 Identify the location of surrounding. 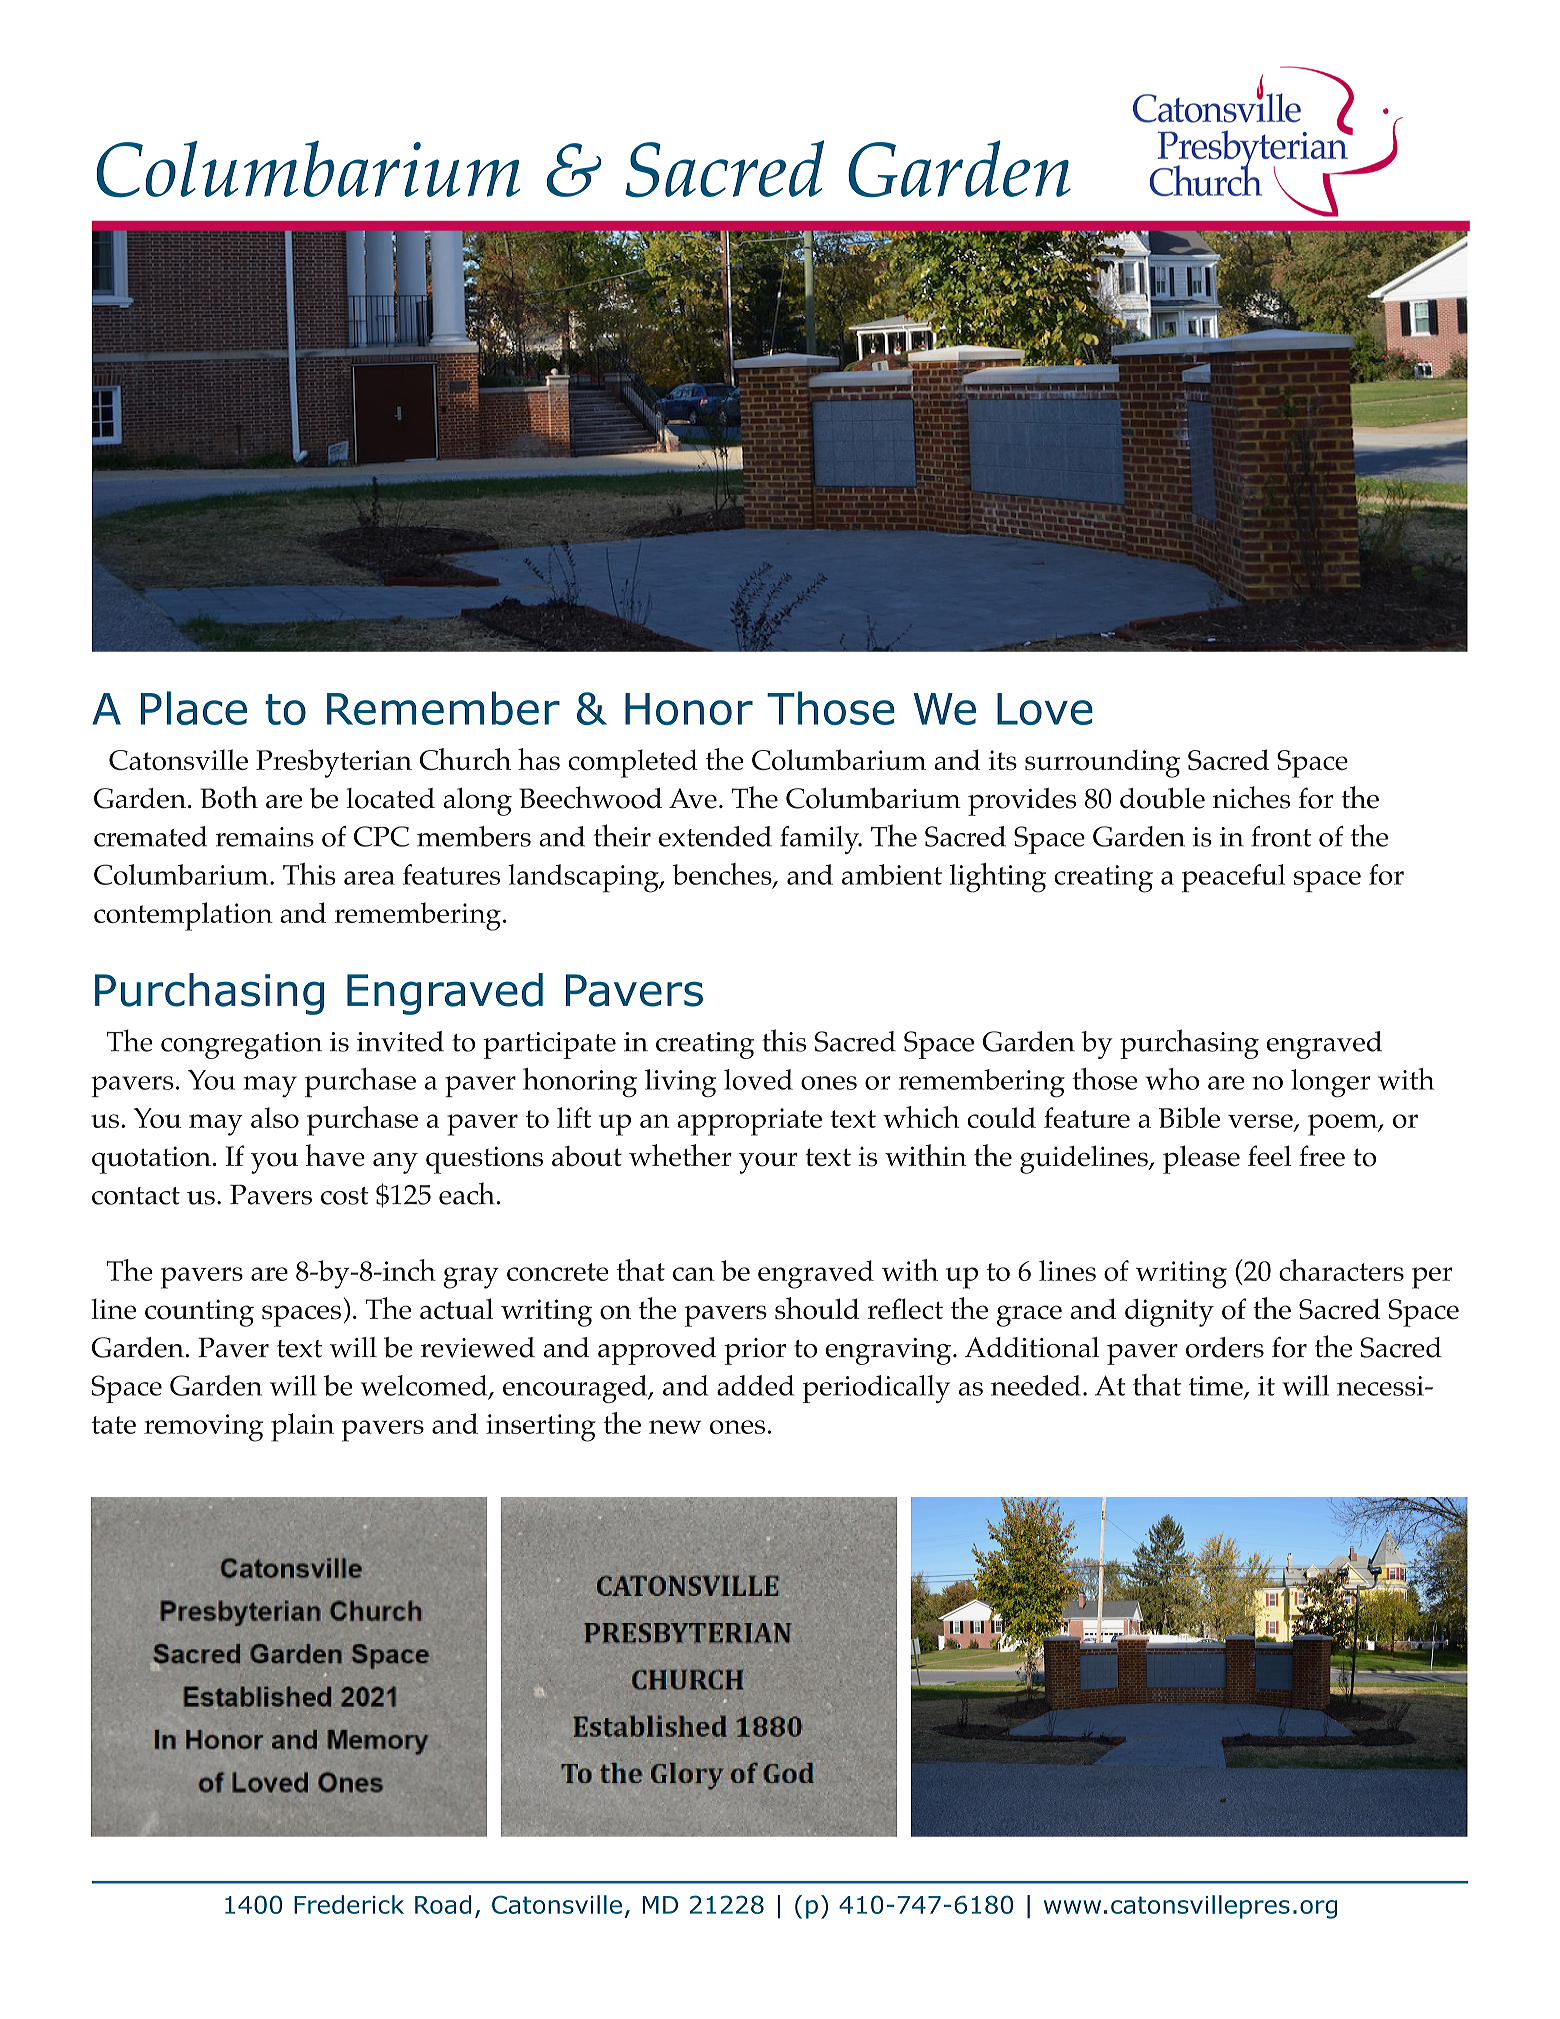
(1102, 763).
